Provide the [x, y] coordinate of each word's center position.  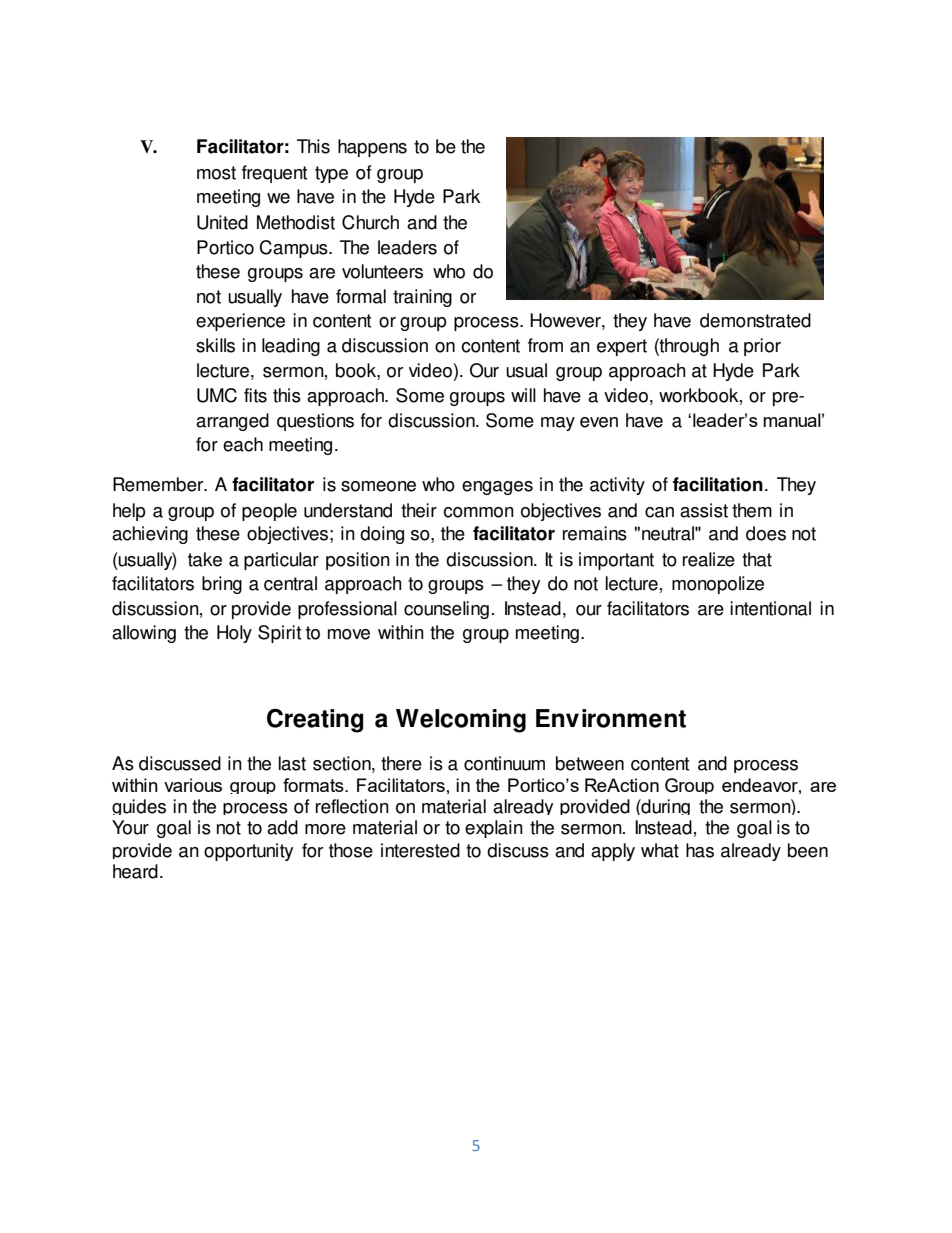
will [523, 395]
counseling [446, 610]
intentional [770, 608]
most [216, 173]
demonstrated [755, 320]
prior [762, 347]
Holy [234, 634]
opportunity [248, 852]
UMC [217, 395]
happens [372, 148]
